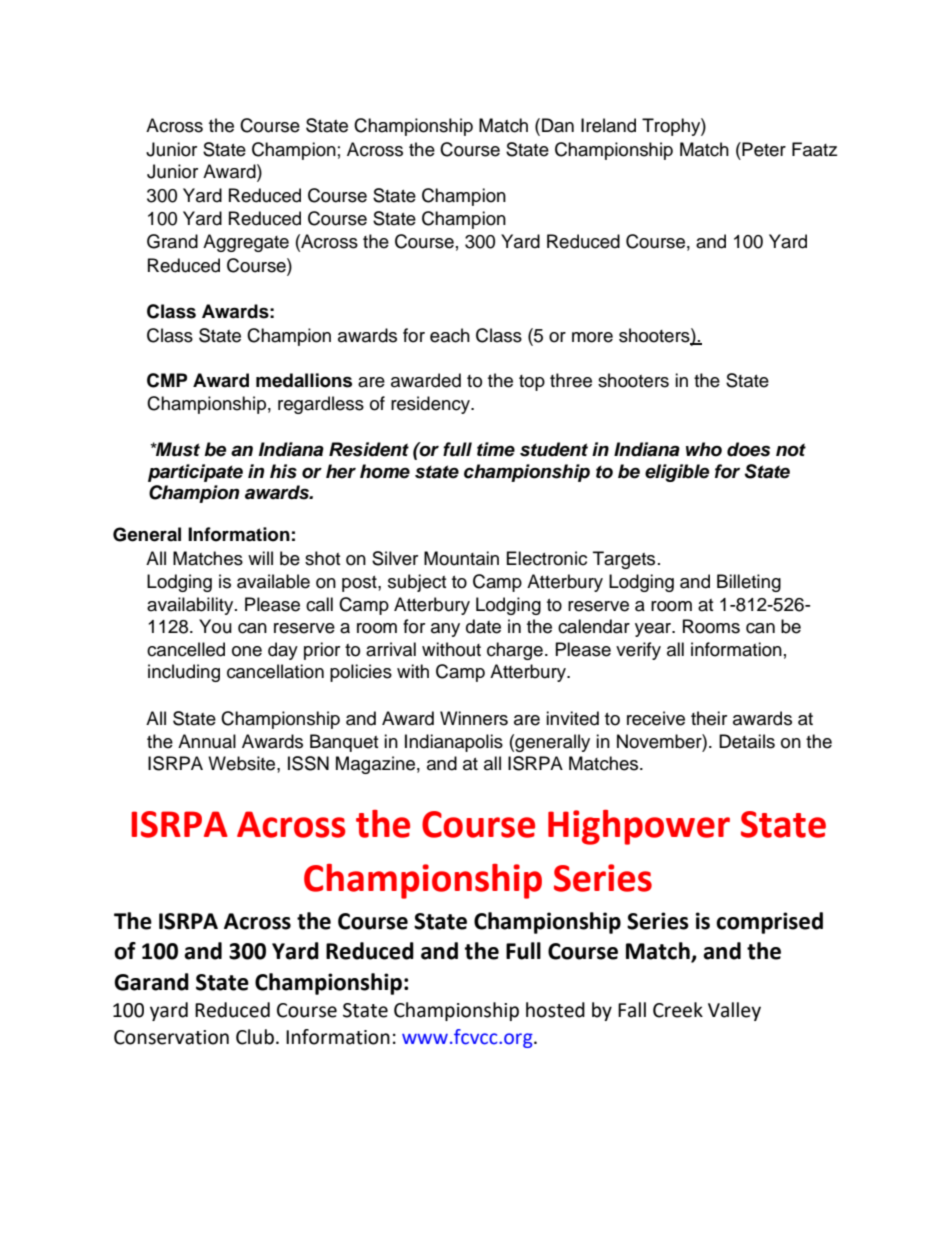 Image resolution: width=952 pixels, height=1233 pixels. I want to click on Club, so click(255, 1037).
